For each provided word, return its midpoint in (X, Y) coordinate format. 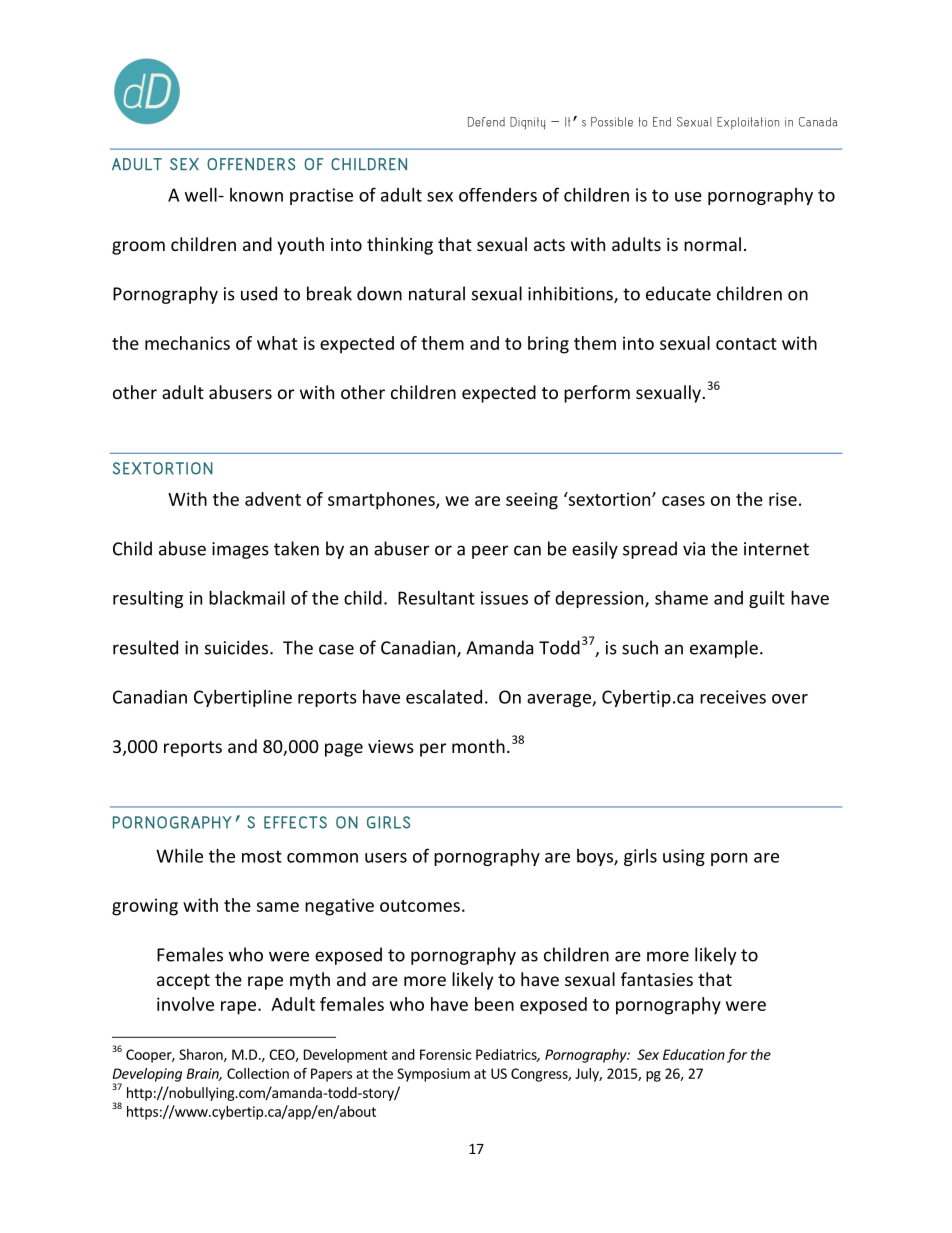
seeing (532, 501)
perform (597, 394)
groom (138, 248)
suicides (238, 647)
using (684, 857)
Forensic (446, 1054)
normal (712, 244)
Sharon (202, 1055)
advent (273, 499)
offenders (498, 195)
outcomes (420, 906)
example (724, 649)
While (179, 855)
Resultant (436, 598)
